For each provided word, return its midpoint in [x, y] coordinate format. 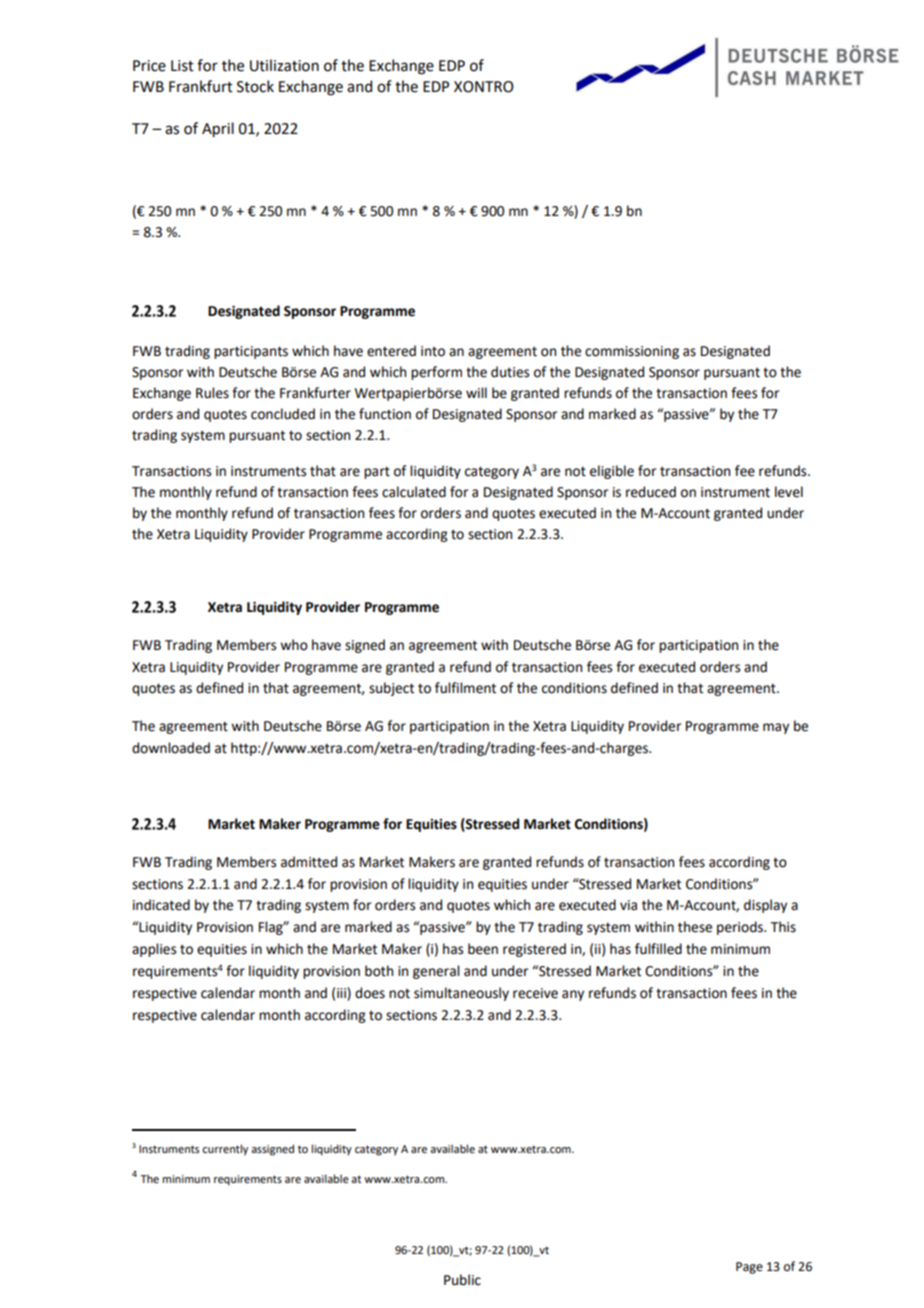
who [294, 645]
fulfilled [658, 949]
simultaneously [461, 994]
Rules [212, 393]
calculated [414, 492]
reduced [651, 492]
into [433, 351]
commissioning [632, 352]
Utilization [284, 65]
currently [225, 1150]
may [776, 728]
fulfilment [465, 688]
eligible [612, 472]
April [218, 129]
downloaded [171, 748]
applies [154, 950]
